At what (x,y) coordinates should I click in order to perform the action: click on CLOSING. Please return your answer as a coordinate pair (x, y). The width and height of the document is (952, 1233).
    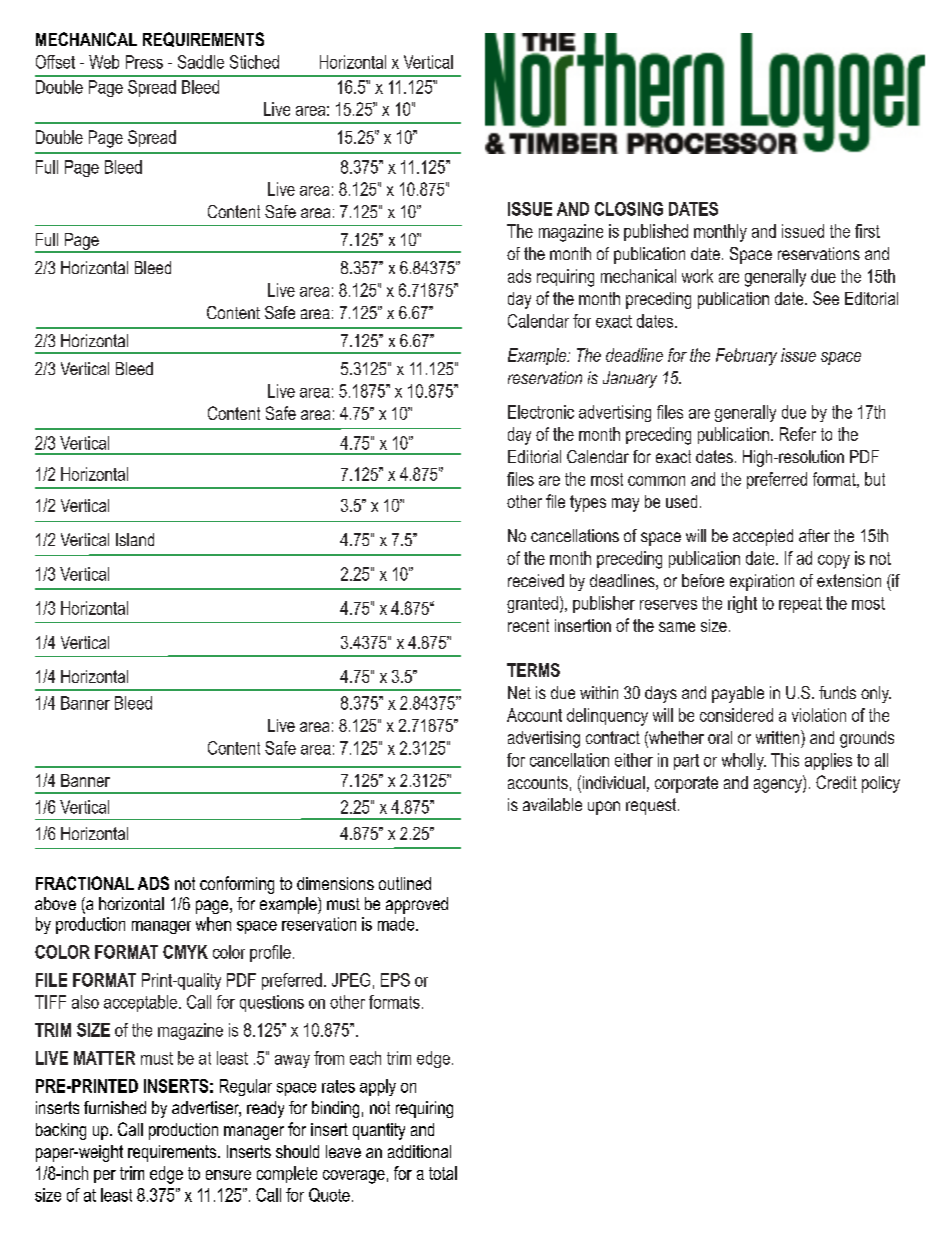
    Looking at the image, I should click on (629, 209).
